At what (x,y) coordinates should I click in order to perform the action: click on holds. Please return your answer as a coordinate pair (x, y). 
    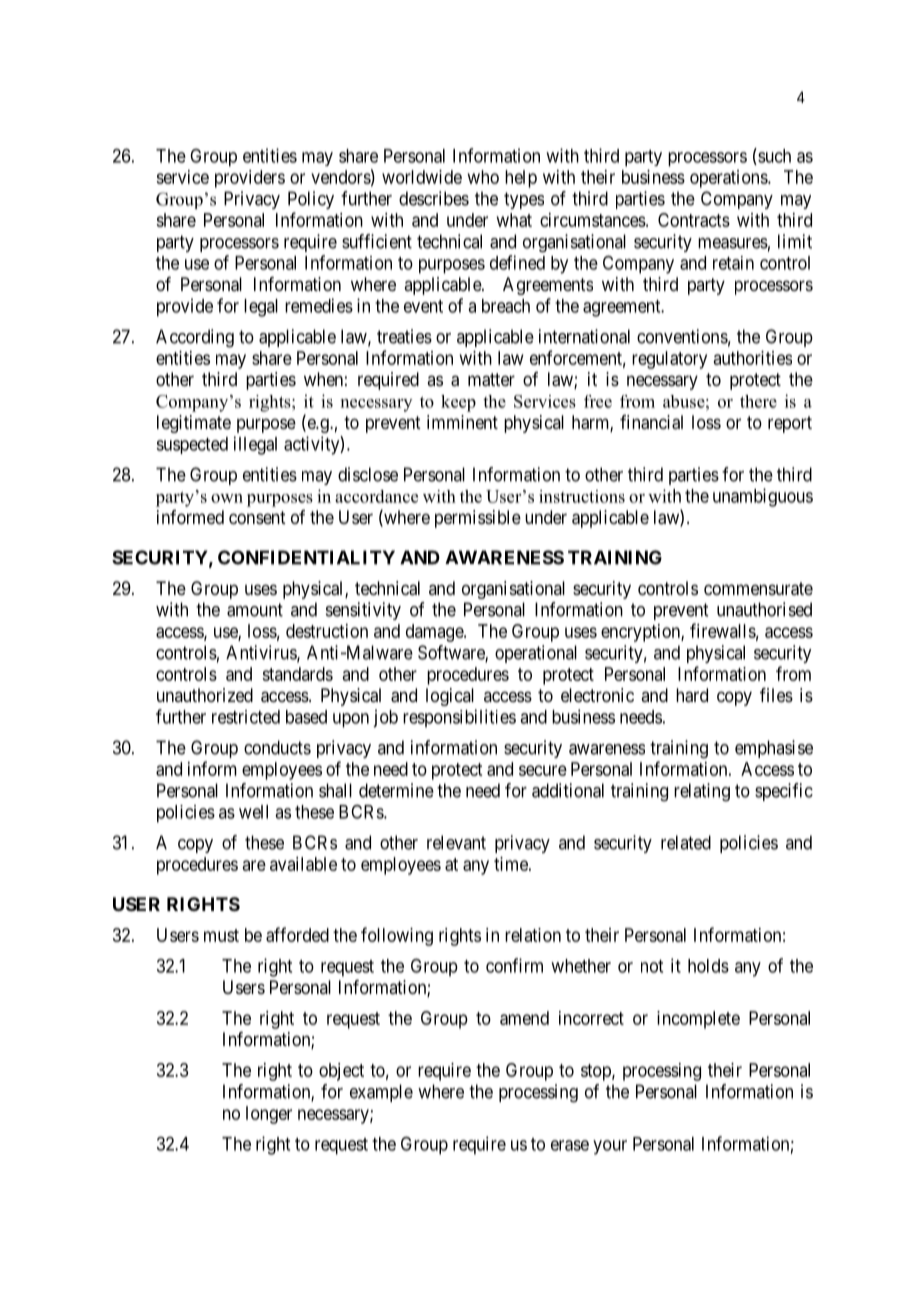
    Looking at the image, I should click on (708, 966).
